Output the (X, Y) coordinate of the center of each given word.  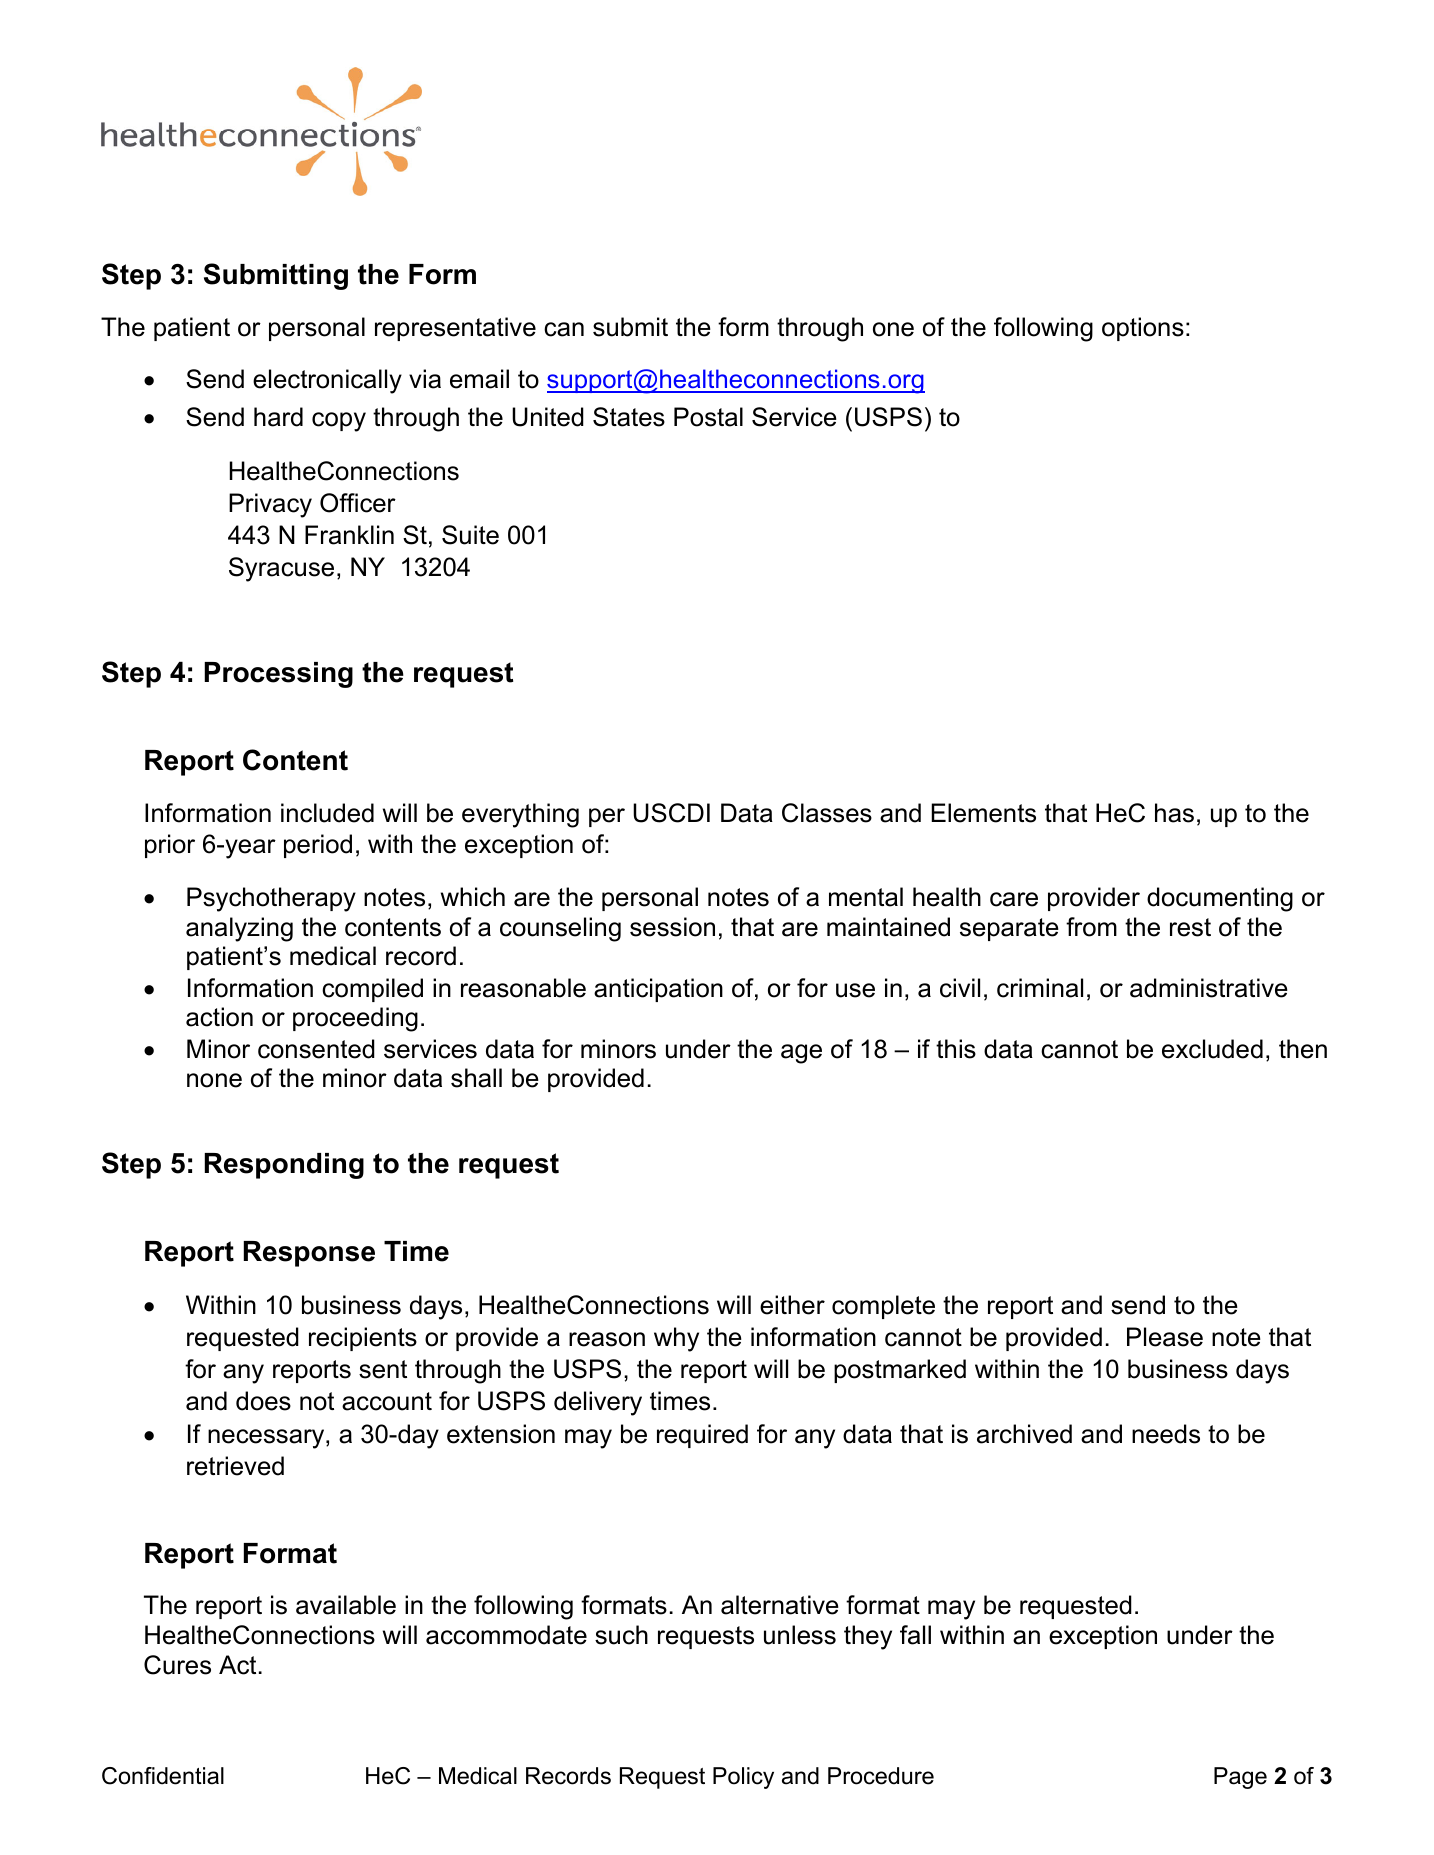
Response (309, 1254)
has (1174, 813)
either (792, 1305)
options (1143, 329)
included (327, 813)
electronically (327, 381)
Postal (708, 417)
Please (1165, 1337)
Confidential (163, 1776)
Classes (827, 813)
